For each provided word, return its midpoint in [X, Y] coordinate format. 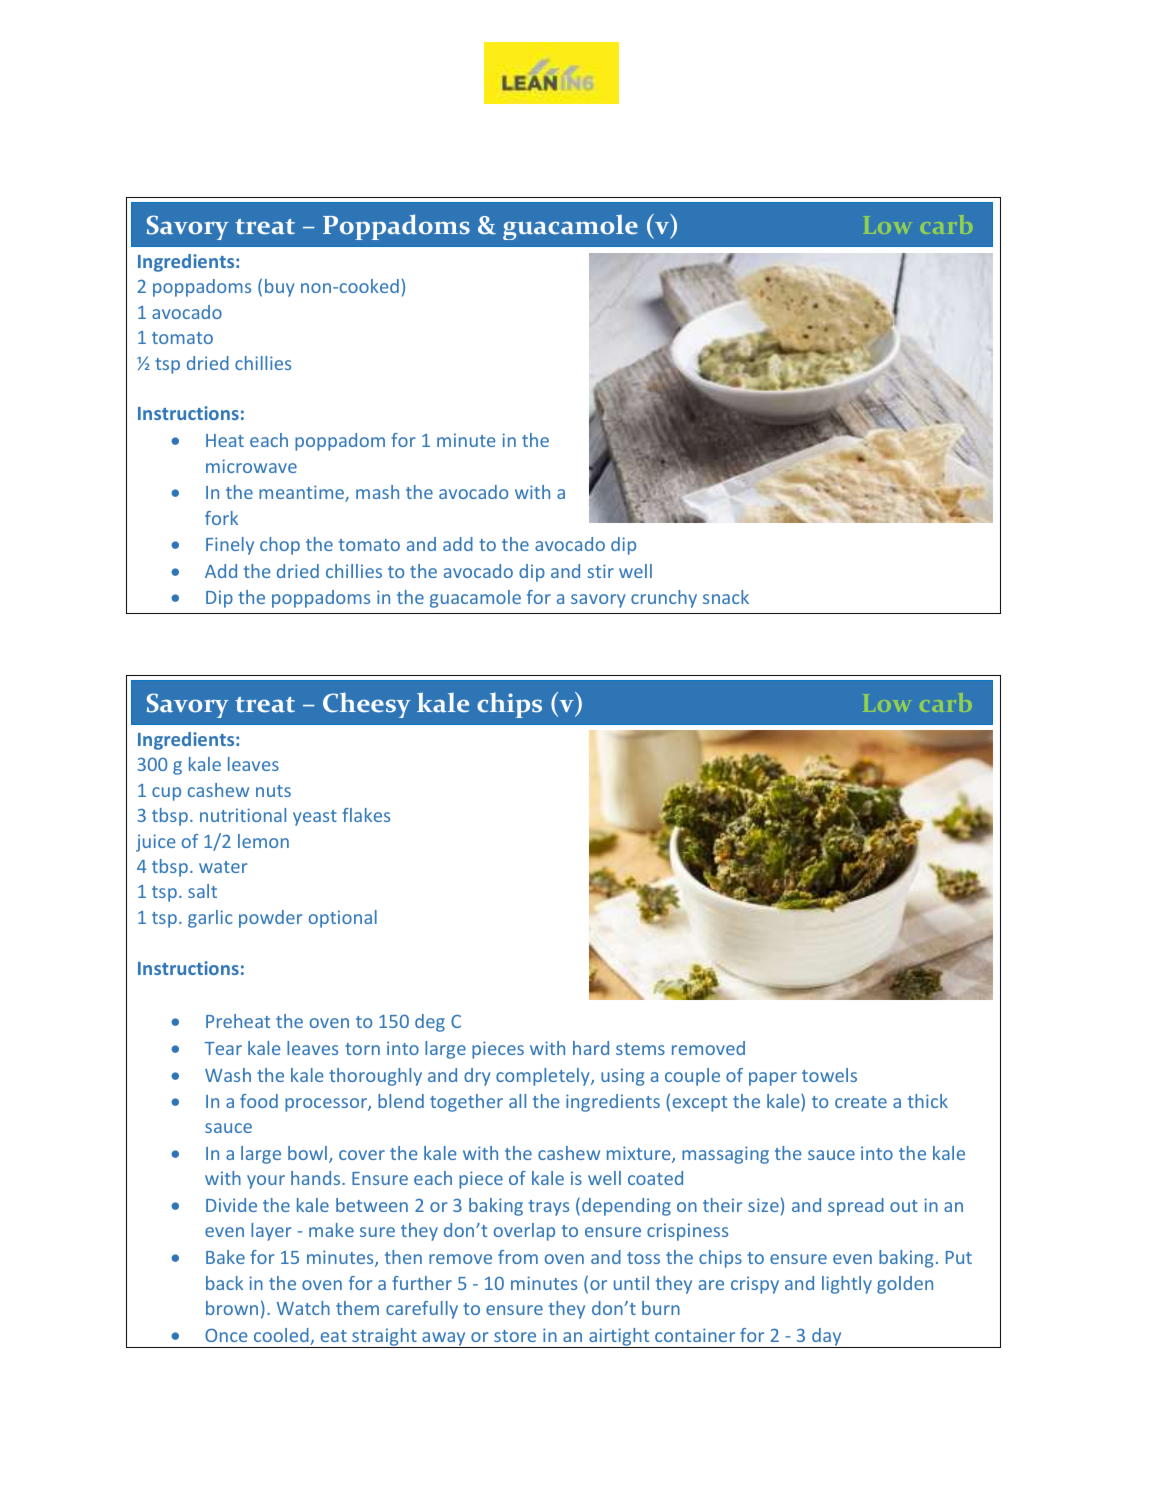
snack [726, 597]
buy [280, 288]
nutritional [243, 815]
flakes [366, 815]
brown [232, 1308]
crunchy [664, 599]
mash [377, 492]
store [515, 1336]
